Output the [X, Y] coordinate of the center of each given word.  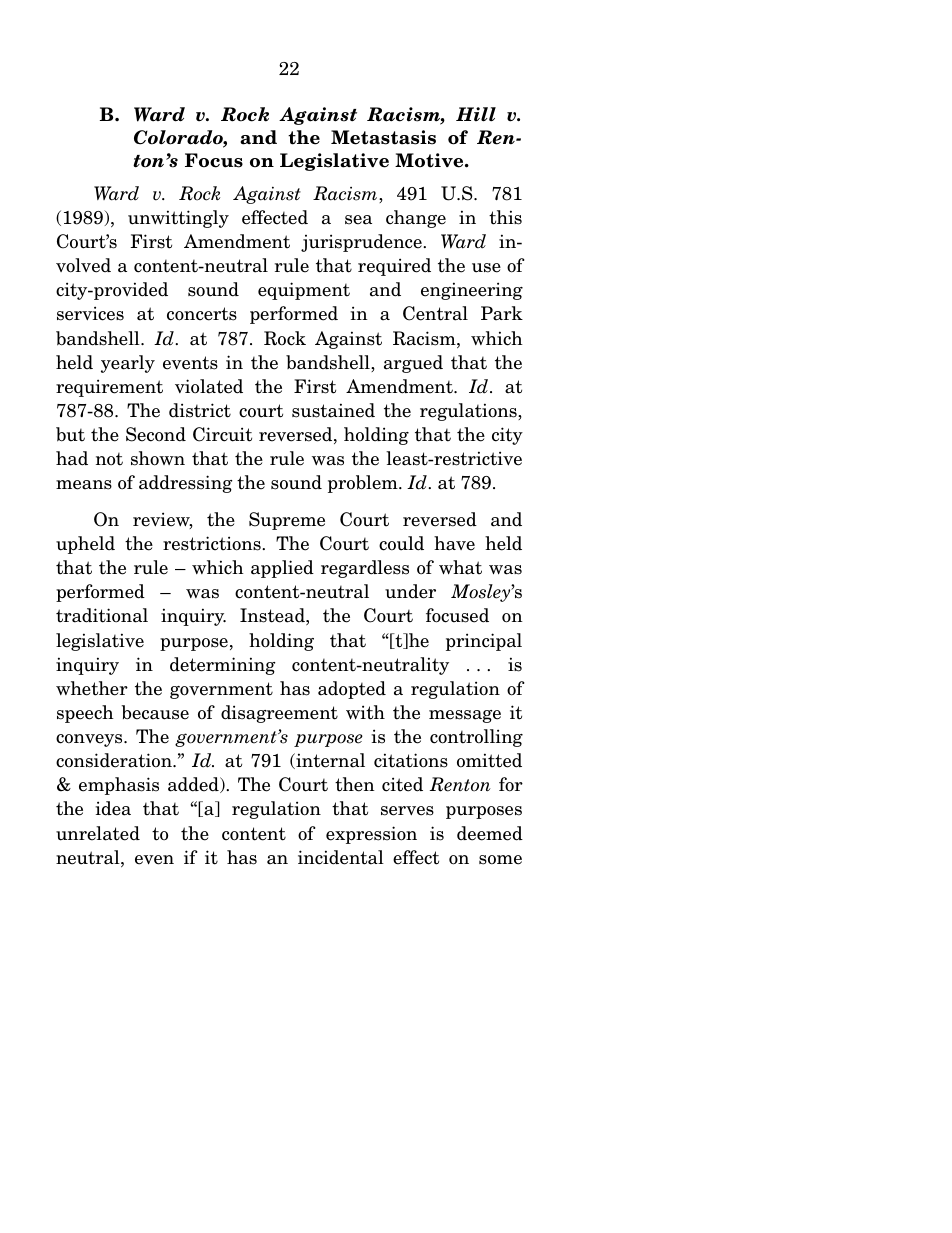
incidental [341, 857]
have [454, 543]
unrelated [98, 833]
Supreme [287, 521]
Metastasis [383, 137]
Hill [476, 114]
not [109, 459]
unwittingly [178, 219]
